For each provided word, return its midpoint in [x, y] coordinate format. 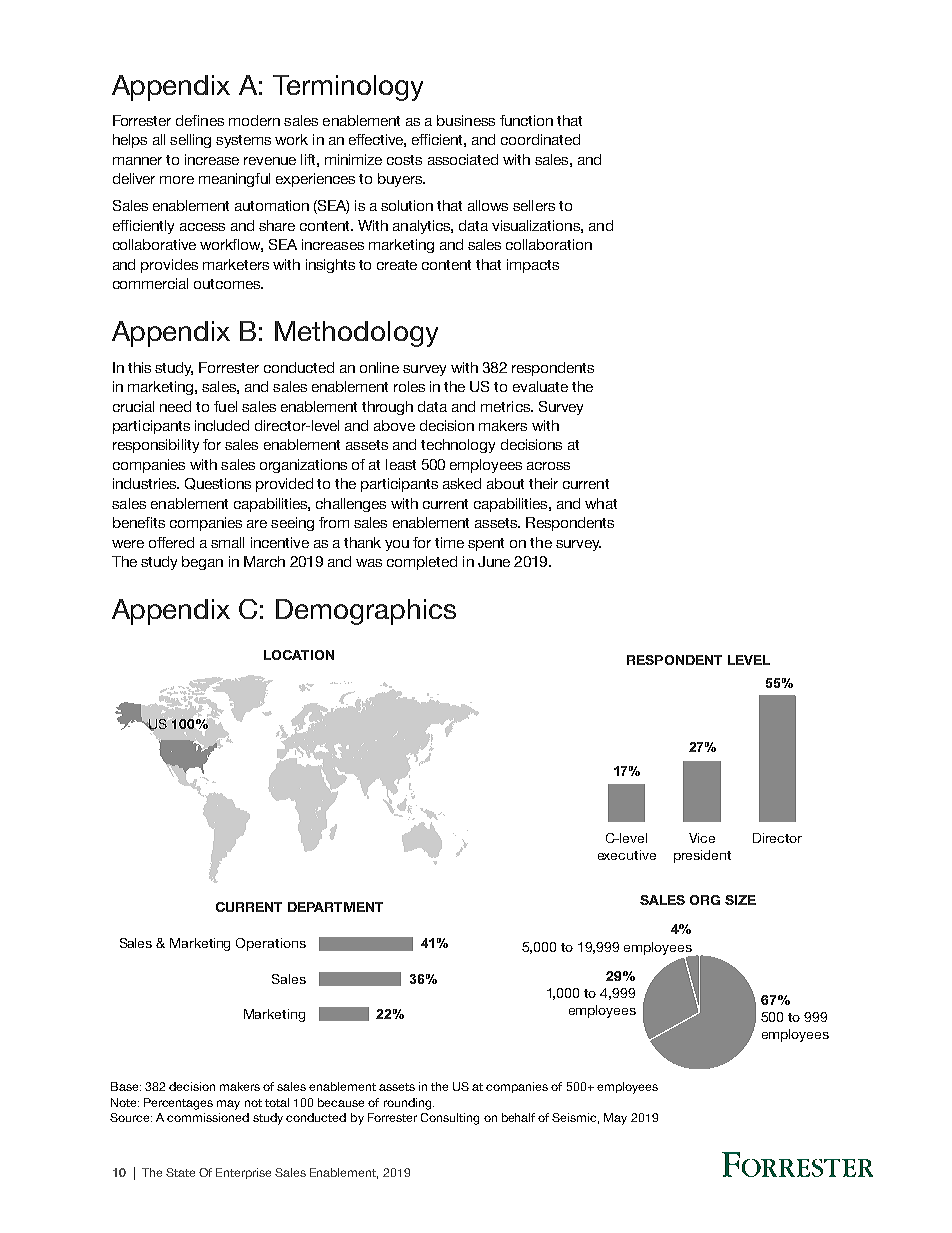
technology [458, 446]
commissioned [208, 1117]
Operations [271, 944]
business [466, 120]
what [601, 503]
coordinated [540, 139]
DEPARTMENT [335, 907]
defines [200, 120]
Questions [218, 484]
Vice [702, 838]
